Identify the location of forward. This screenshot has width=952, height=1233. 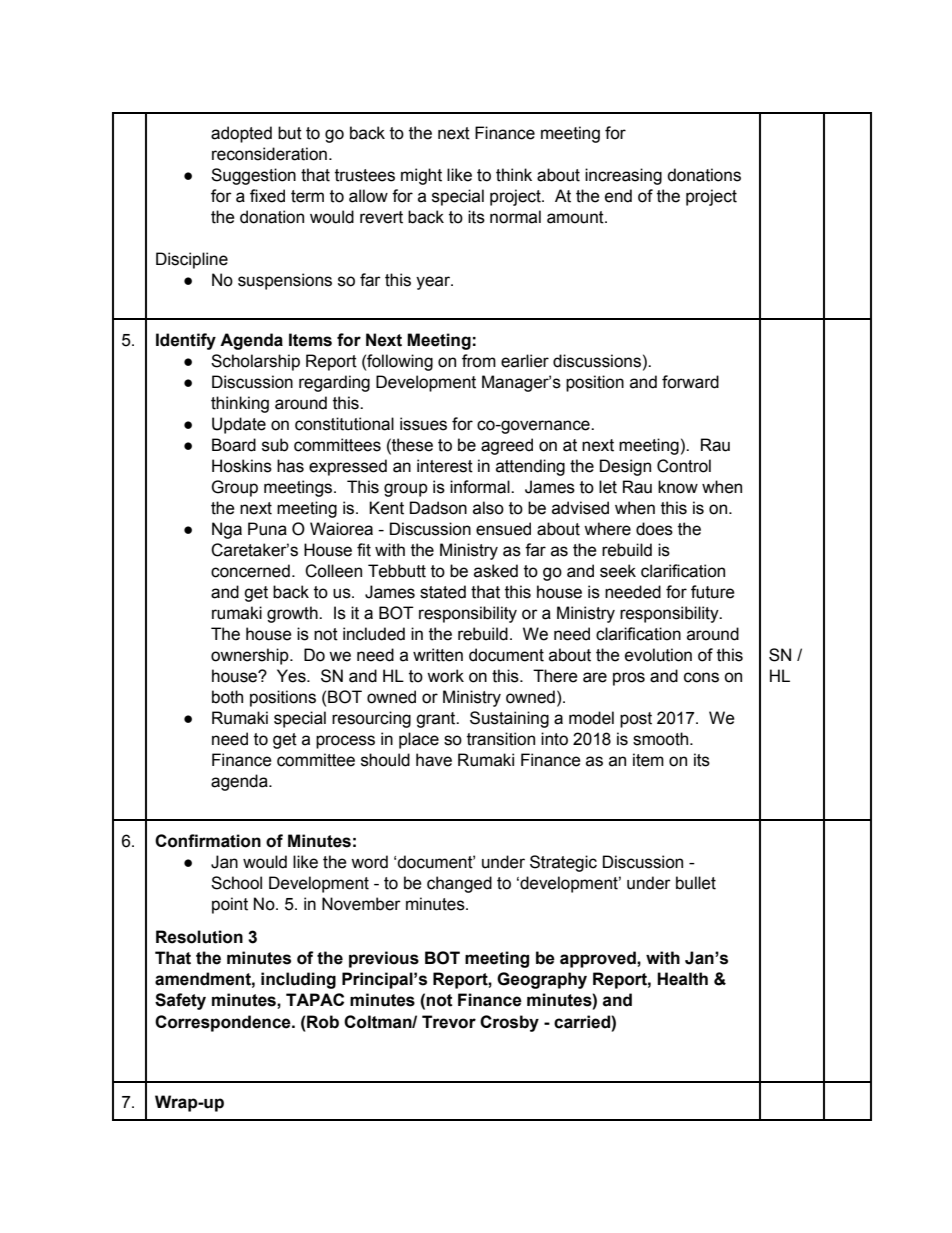
(690, 382).
